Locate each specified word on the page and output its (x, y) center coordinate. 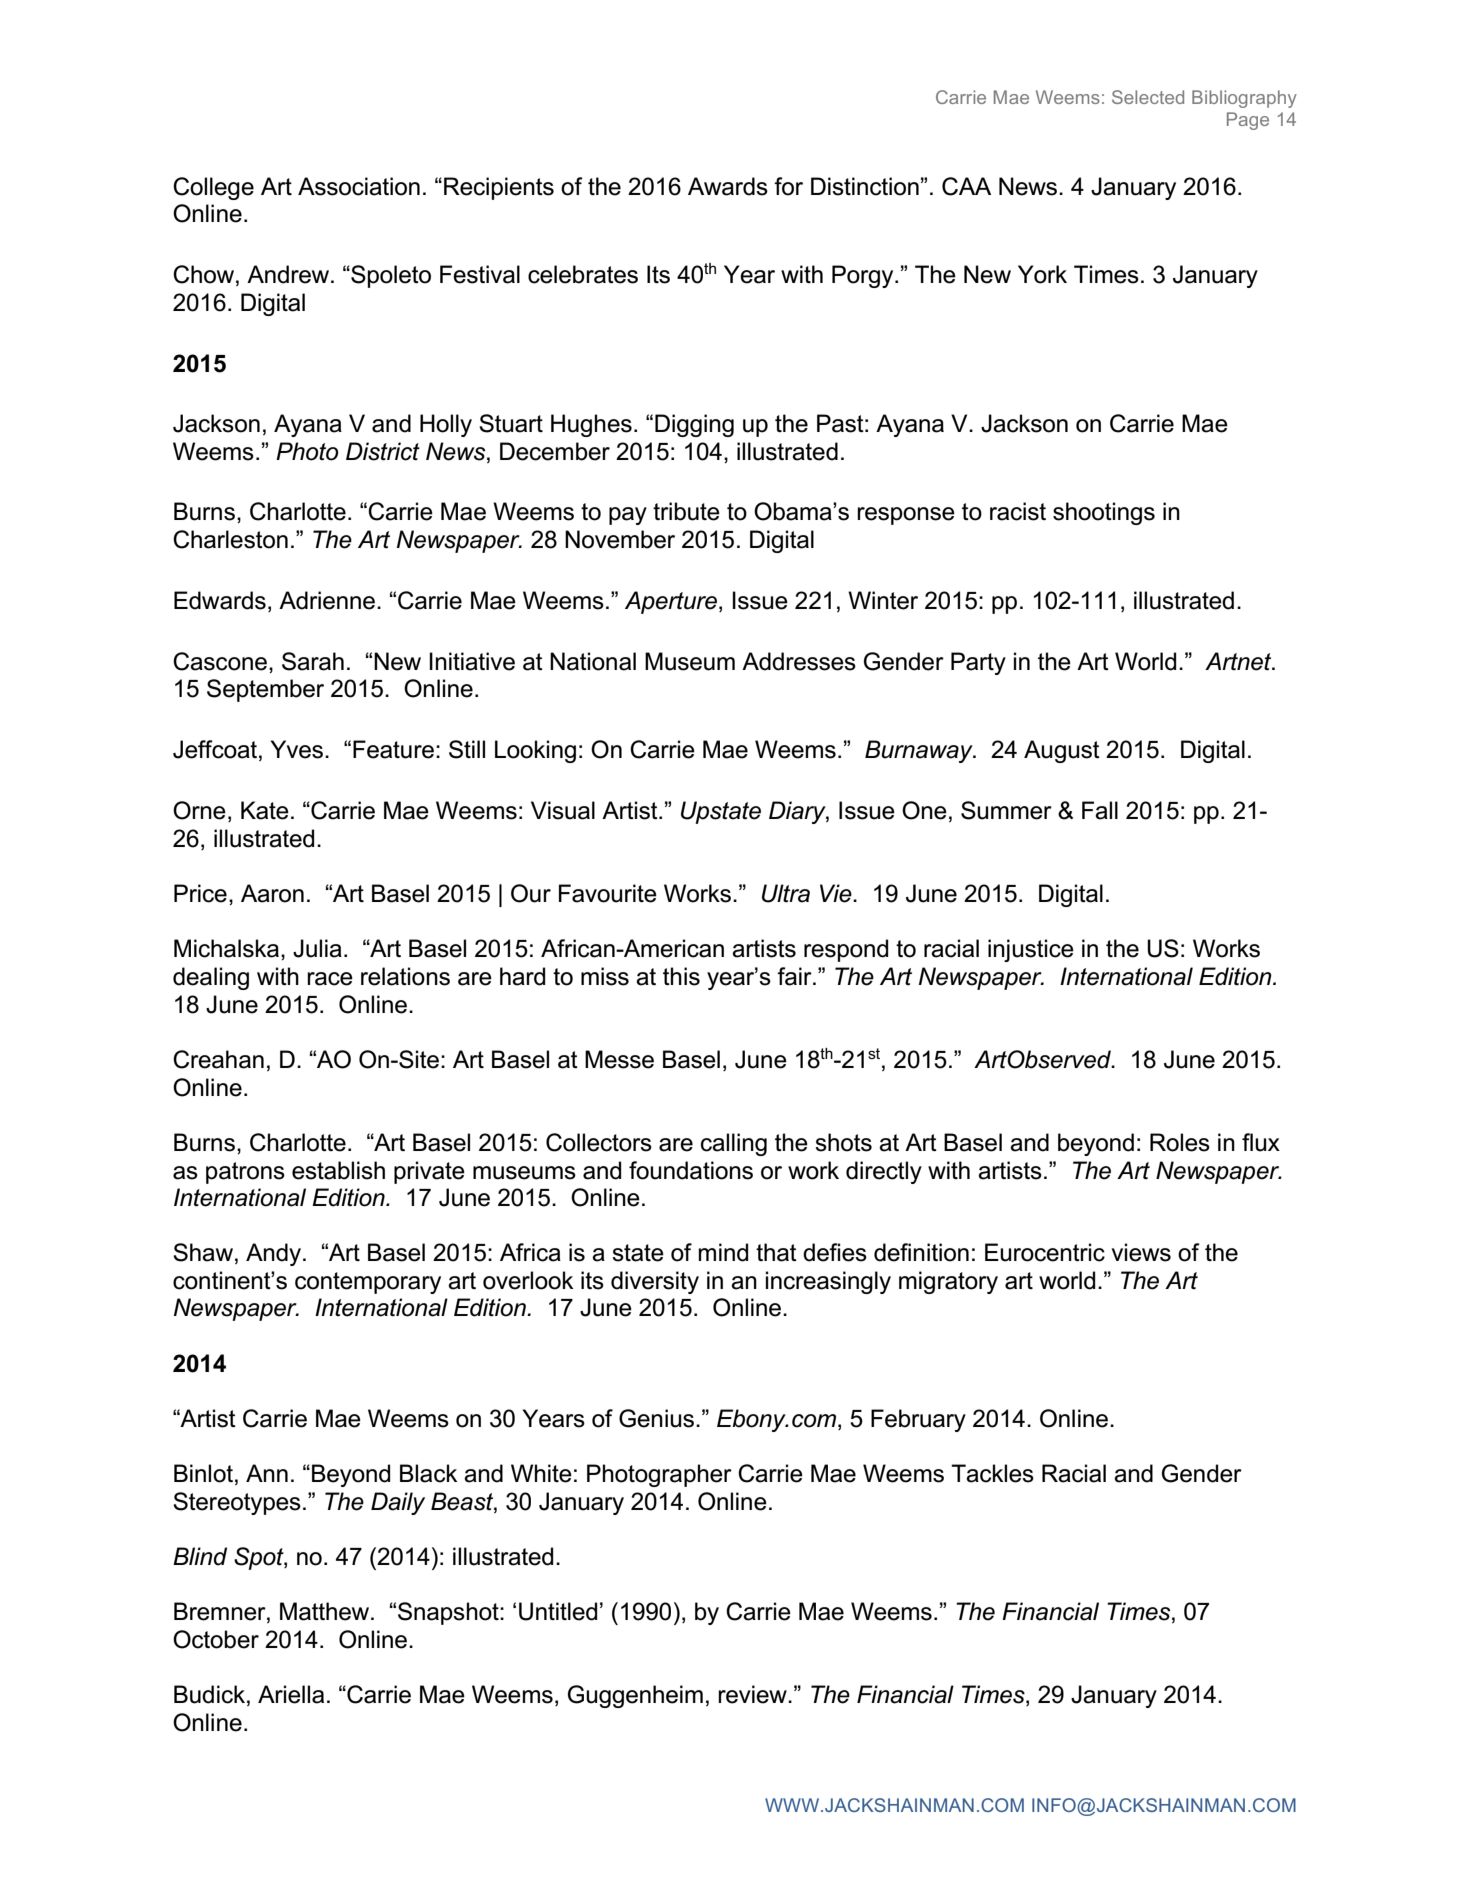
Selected (1148, 97)
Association (359, 186)
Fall (1100, 810)
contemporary (368, 1283)
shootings (1104, 513)
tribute (686, 511)
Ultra (786, 893)
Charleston (230, 539)
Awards (728, 186)
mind (723, 1252)
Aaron (272, 893)
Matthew (326, 1611)
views (1141, 1252)
